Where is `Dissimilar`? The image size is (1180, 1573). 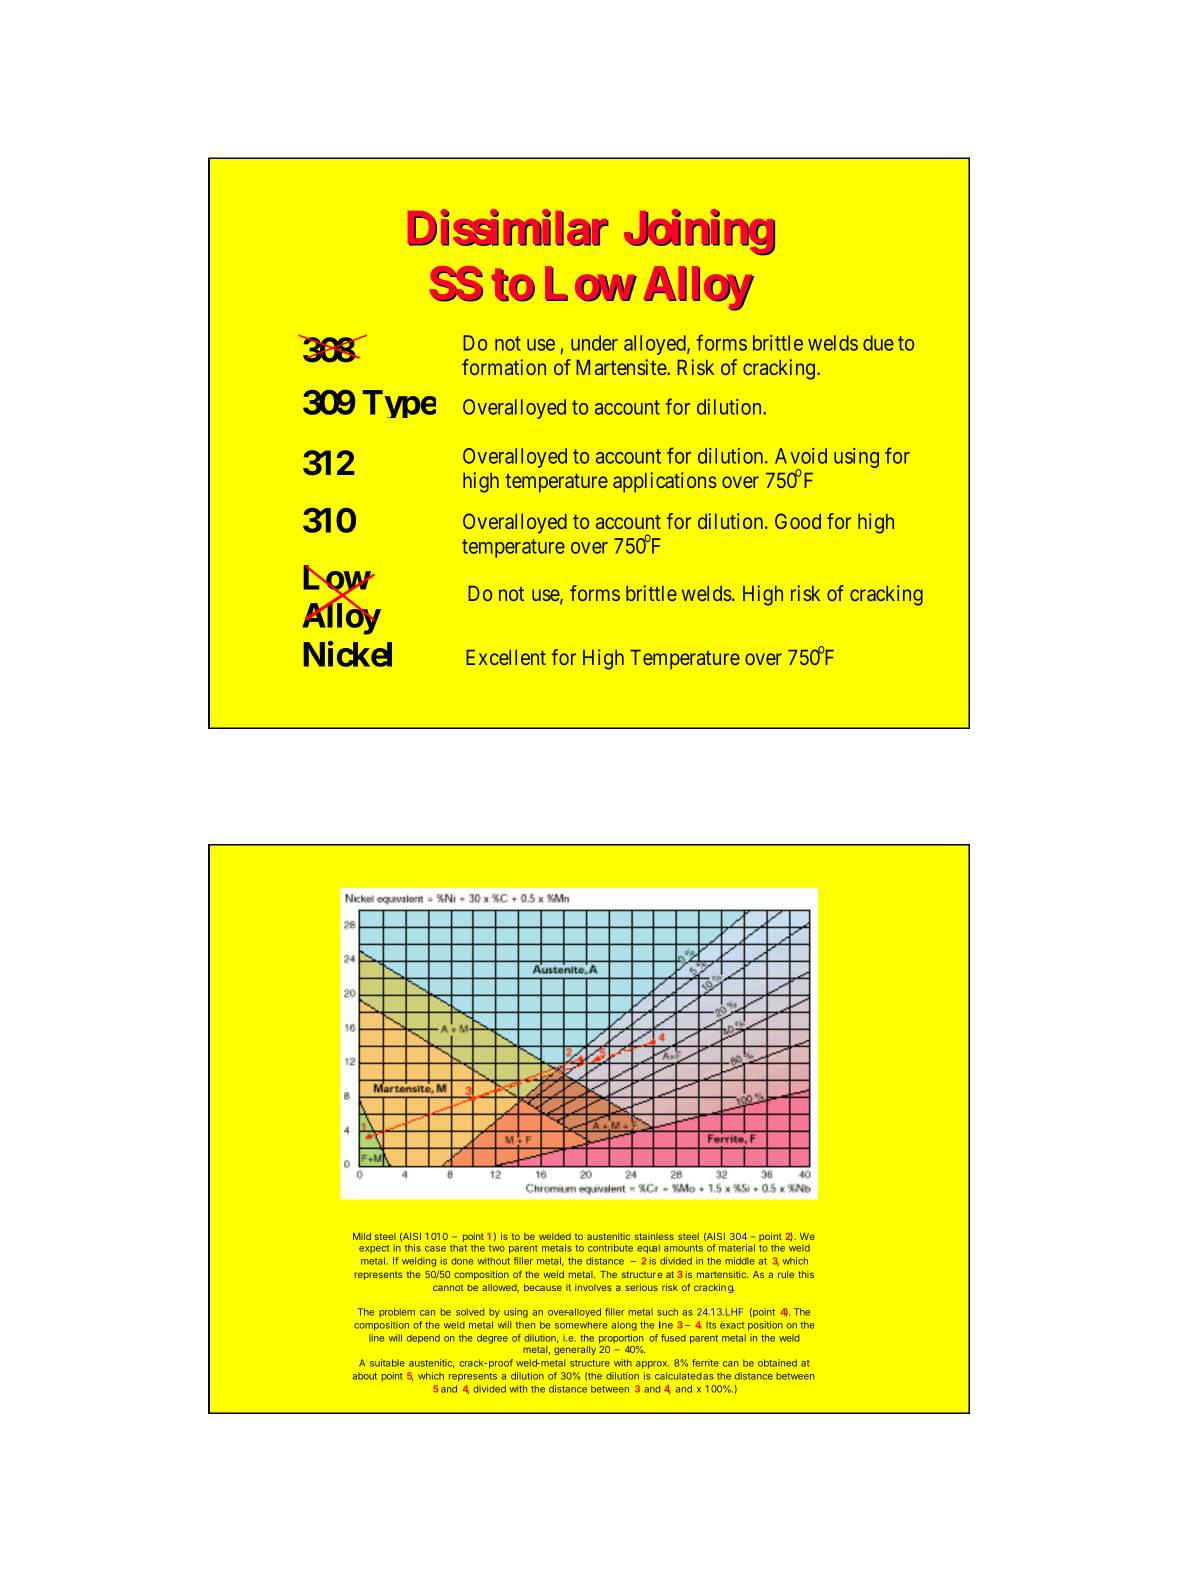
Dissimilar is located at coordinates (508, 229).
